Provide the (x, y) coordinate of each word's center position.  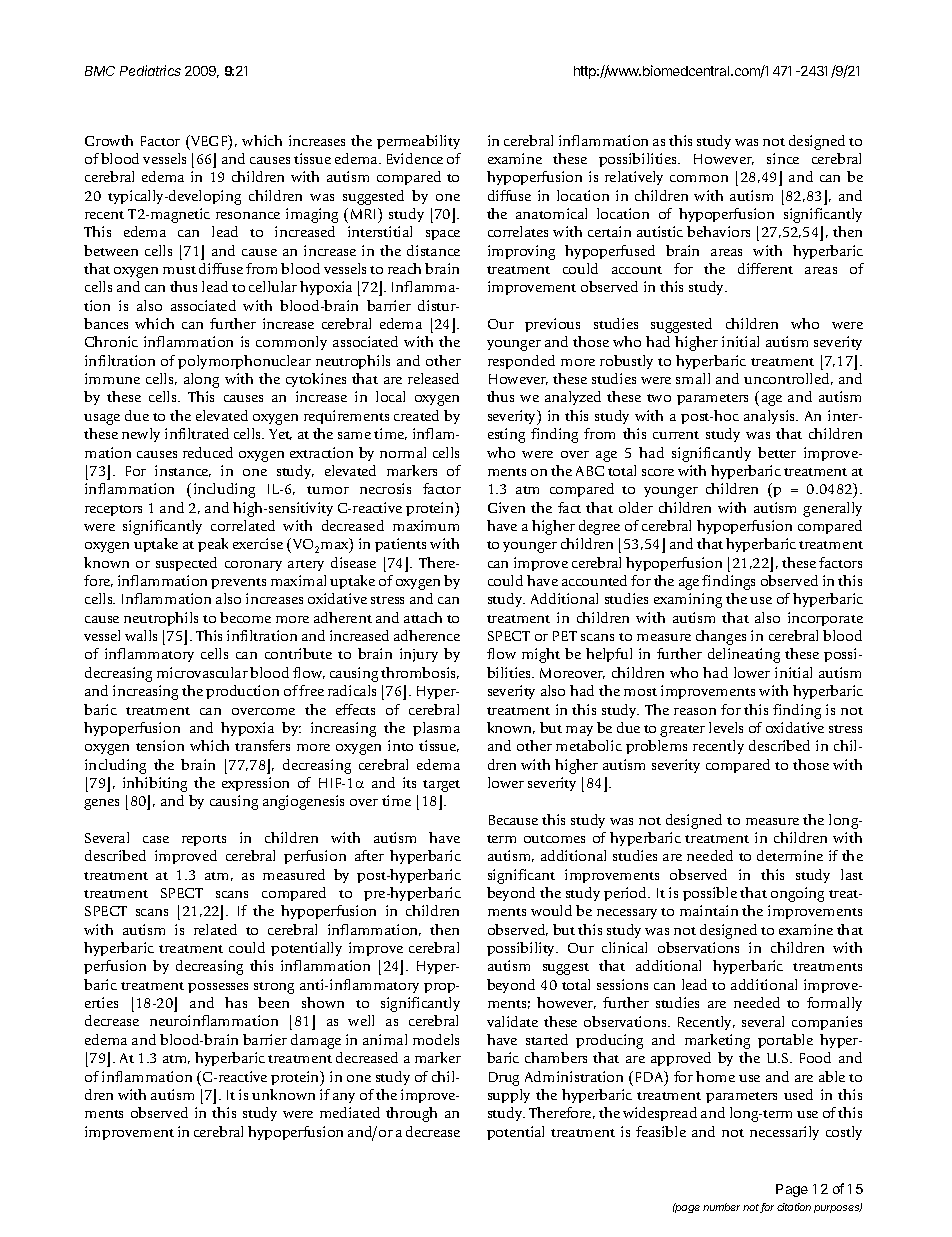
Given (506, 507)
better (777, 452)
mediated (350, 1112)
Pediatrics (150, 70)
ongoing (797, 894)
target (441, 786)
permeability (418, 142)
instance (183, 471)
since (783, 158)
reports (204, 840)
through (411, 1114)
